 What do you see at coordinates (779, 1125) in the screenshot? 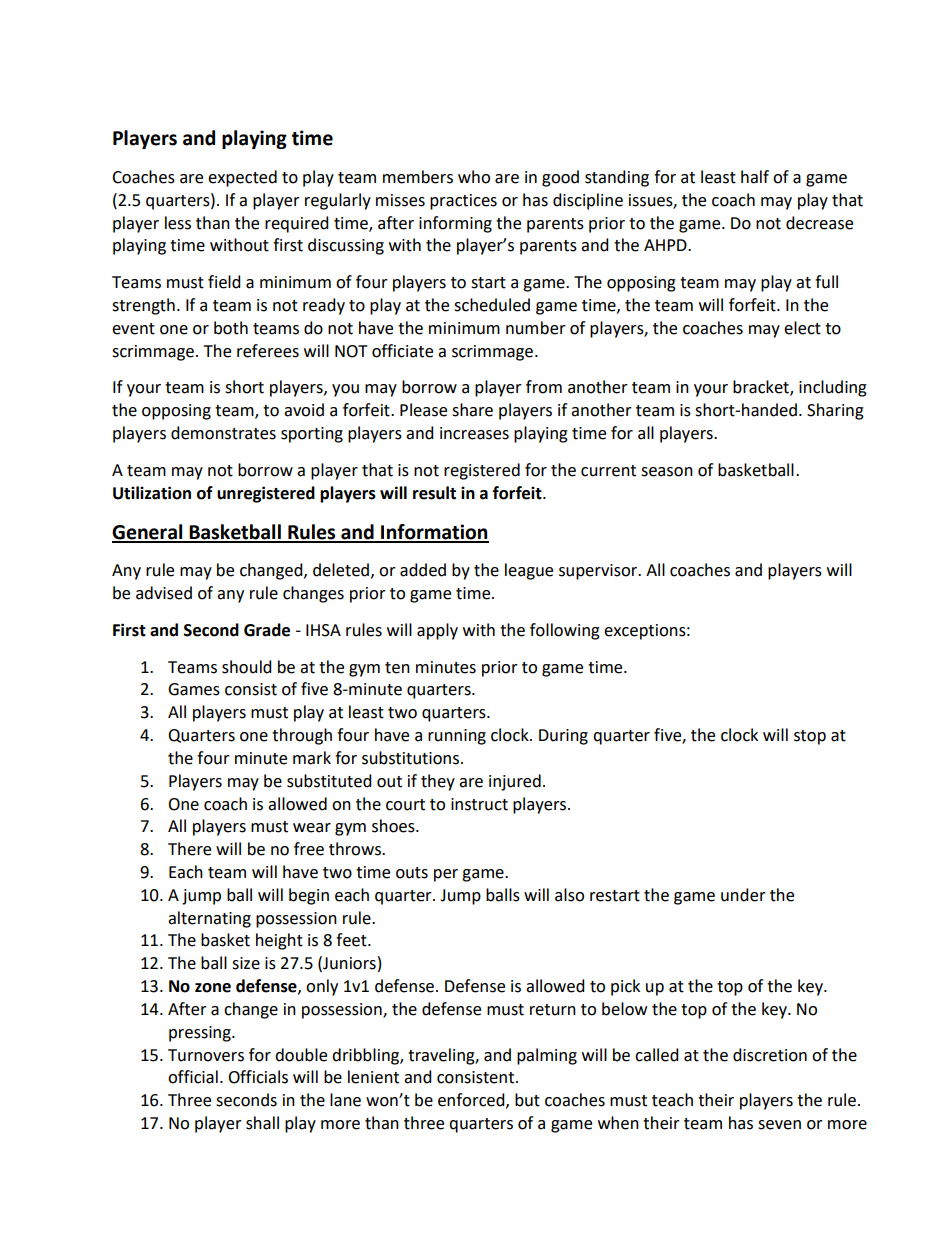
I see `seven` at bounding box center [779, 1125].
